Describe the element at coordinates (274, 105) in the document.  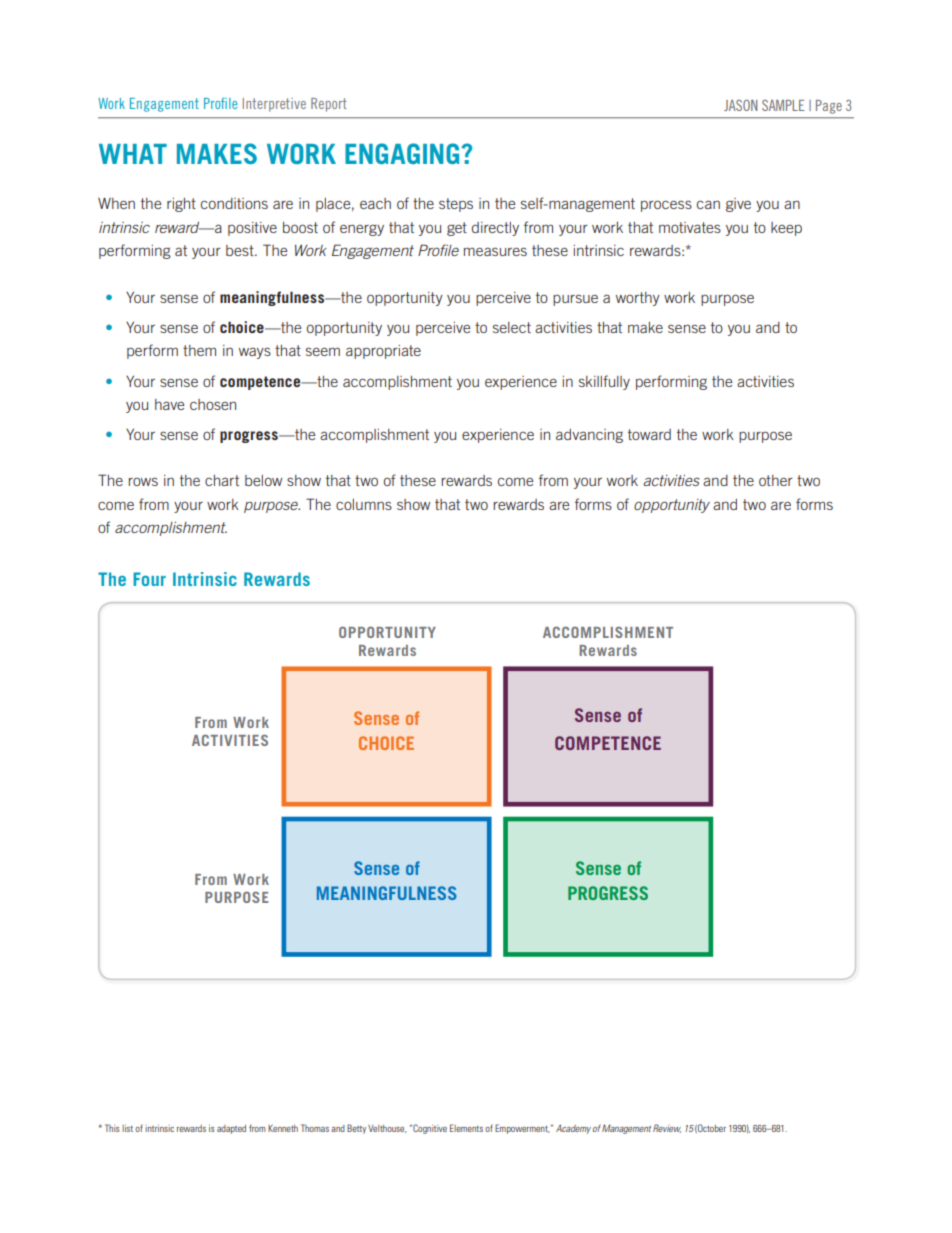
I see `Interpretive` at that location.
